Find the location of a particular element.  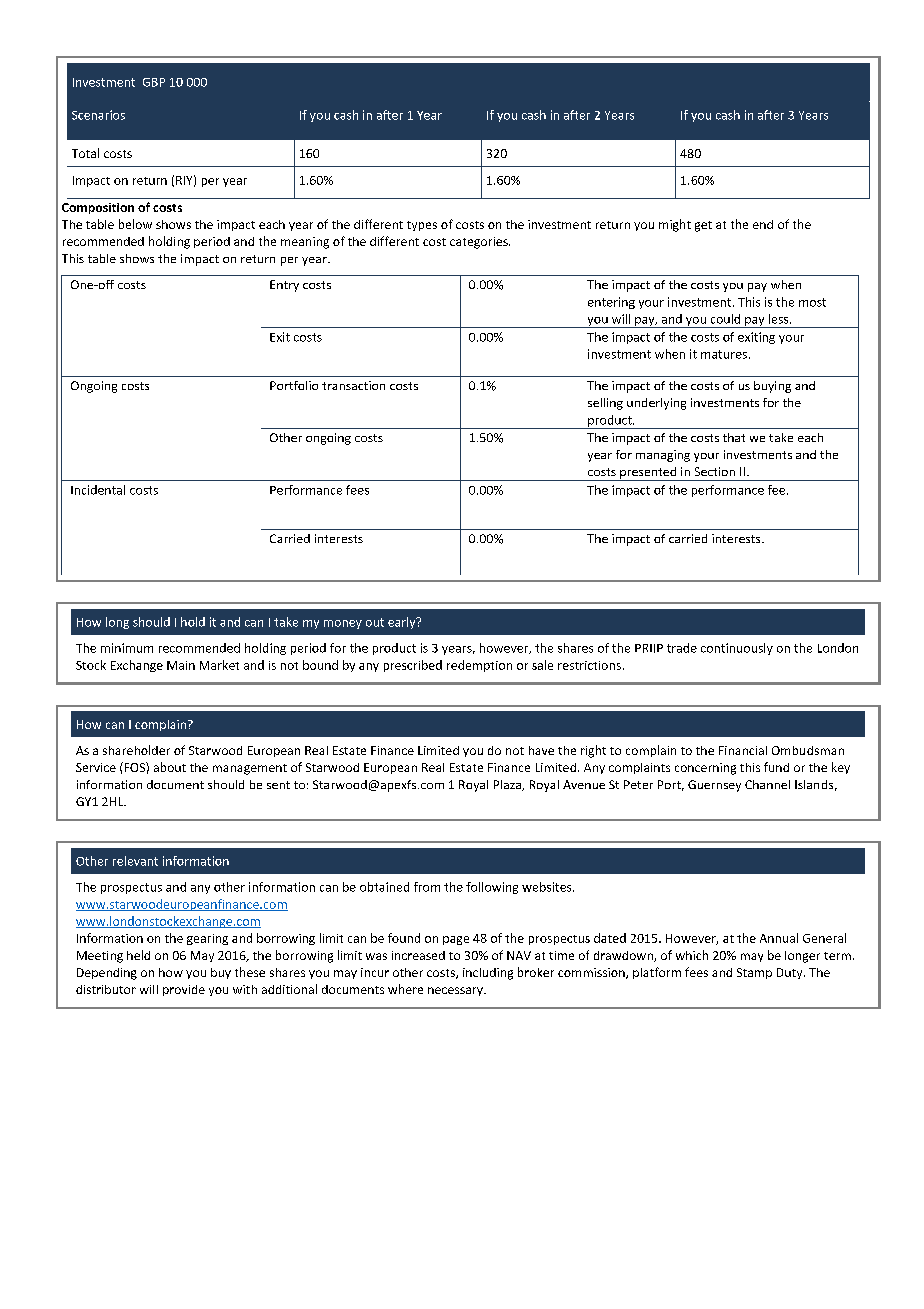

early is located at coordinates (403, 623).
